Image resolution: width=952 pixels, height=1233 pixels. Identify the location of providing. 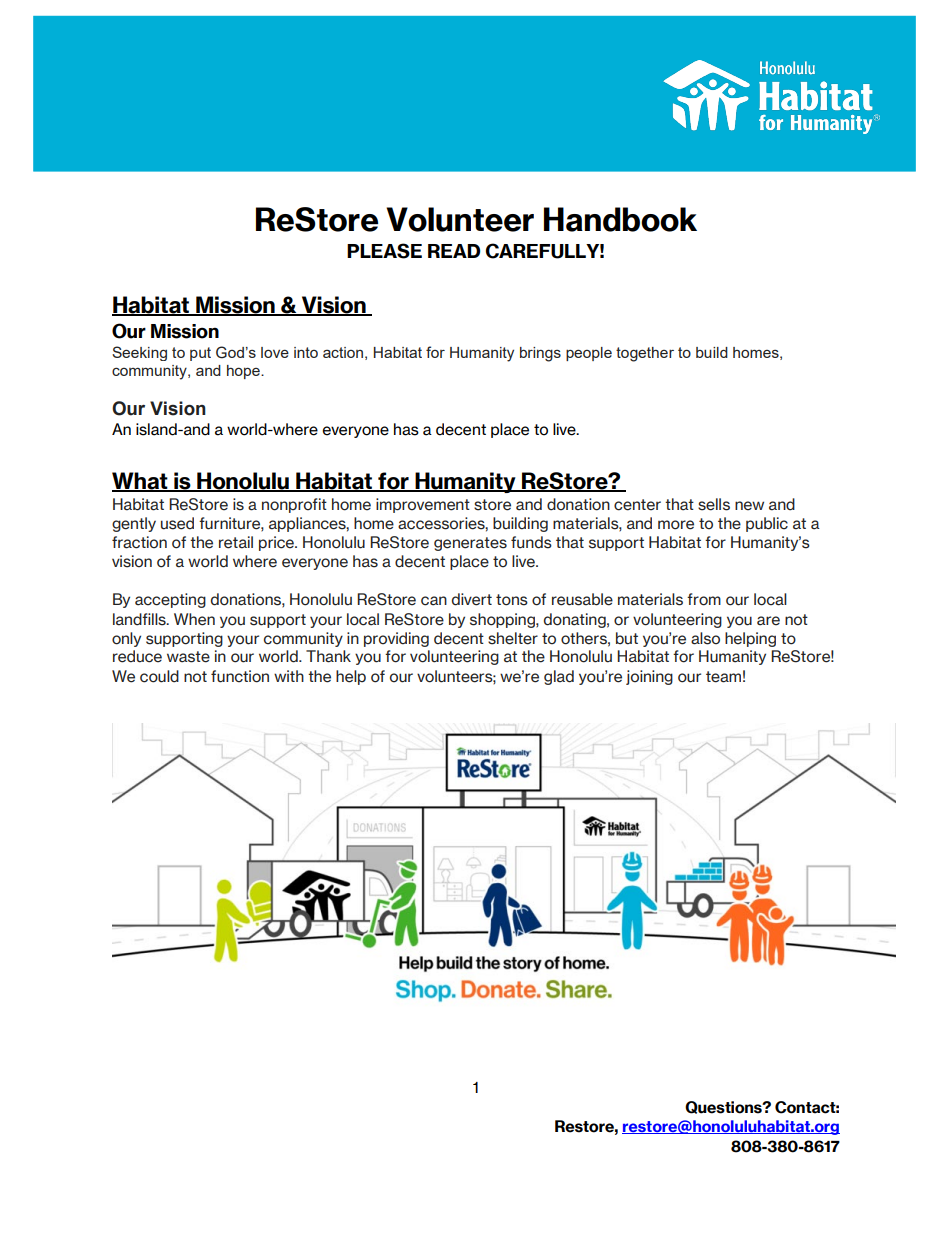
(396, 639).
